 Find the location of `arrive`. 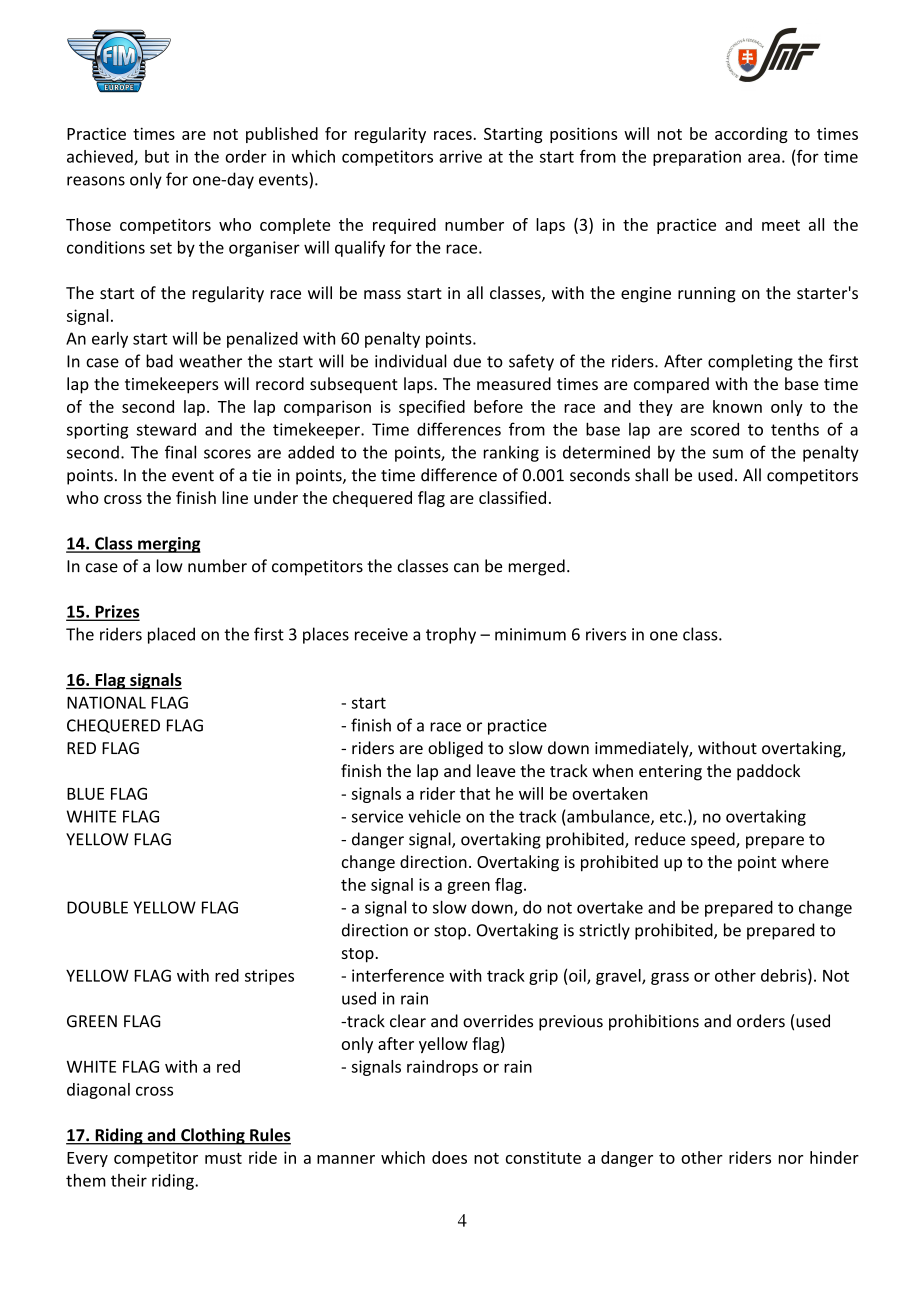

arrive is located at coordinates (460, 156).
